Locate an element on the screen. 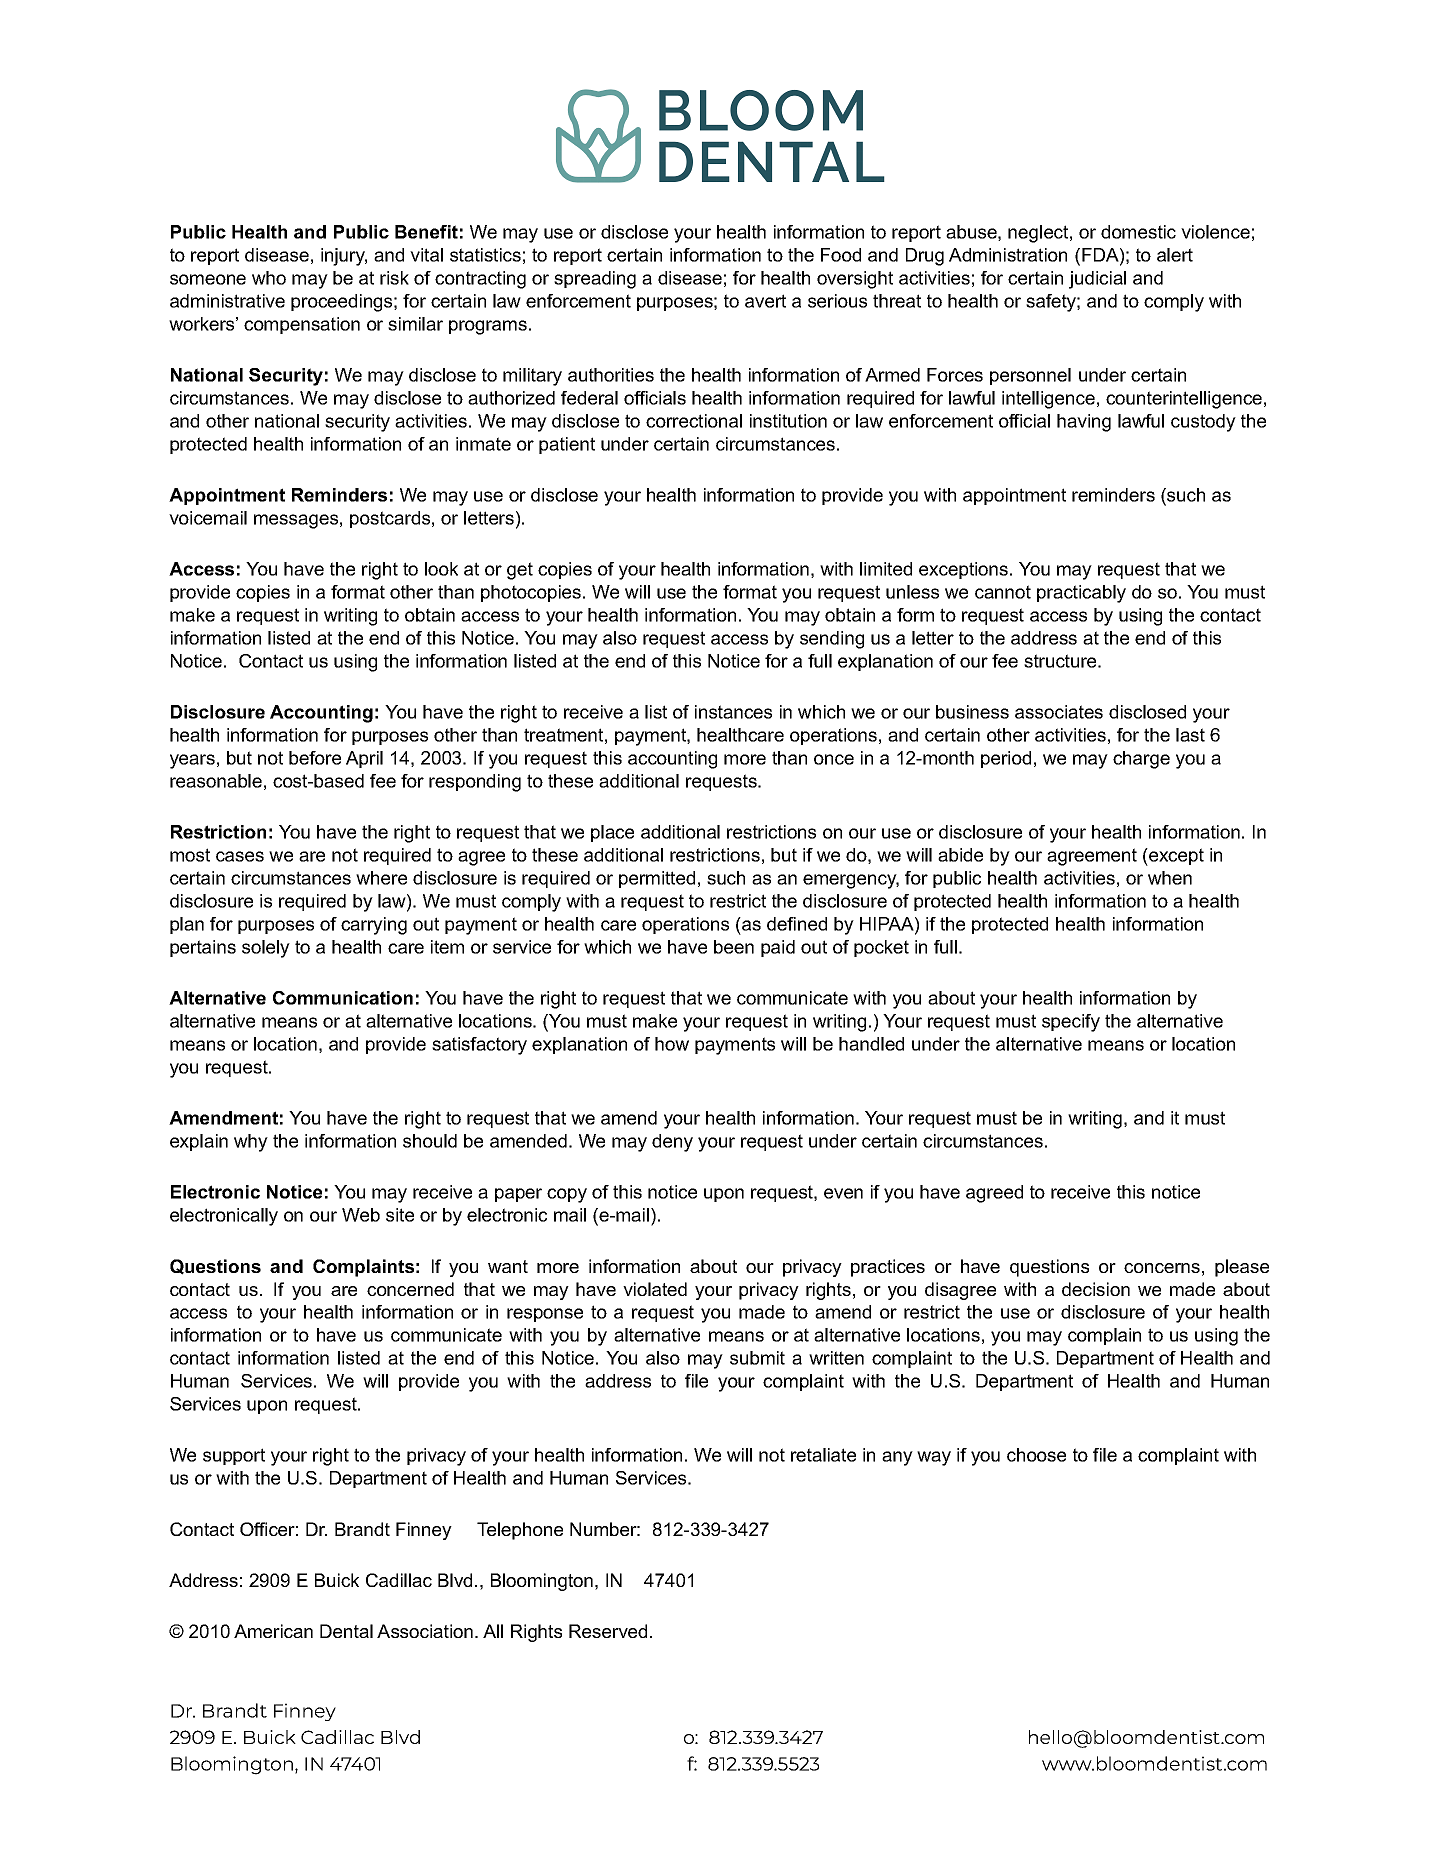 The width and height of the screenshot is (1441, 1864). Dental is located at coordinates (346, 1631).
